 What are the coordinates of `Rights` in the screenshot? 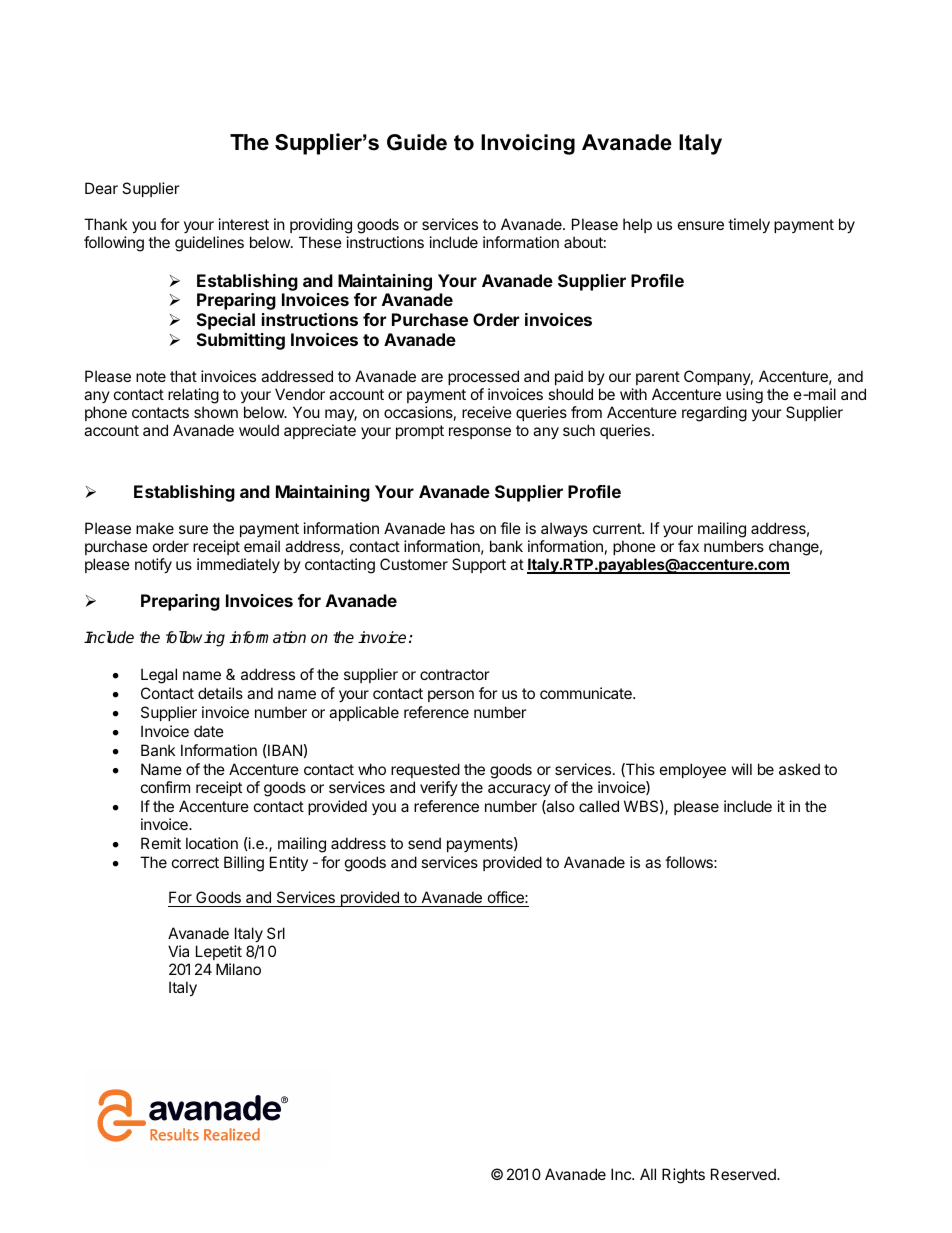 It's located at (683, 1176).
